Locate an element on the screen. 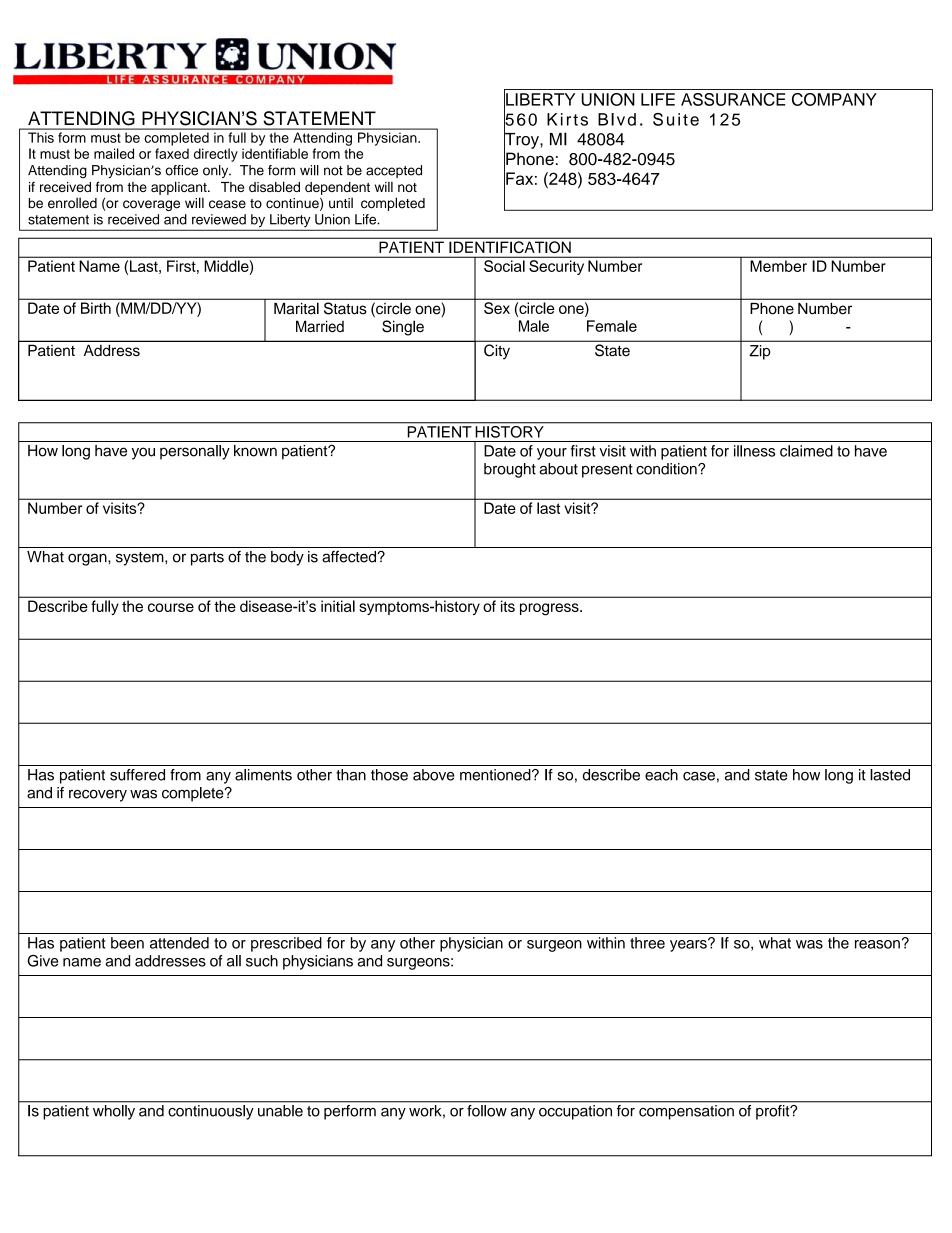 This screenshot has width=952, height=1233. condition is located at coordinates (667, 469).
